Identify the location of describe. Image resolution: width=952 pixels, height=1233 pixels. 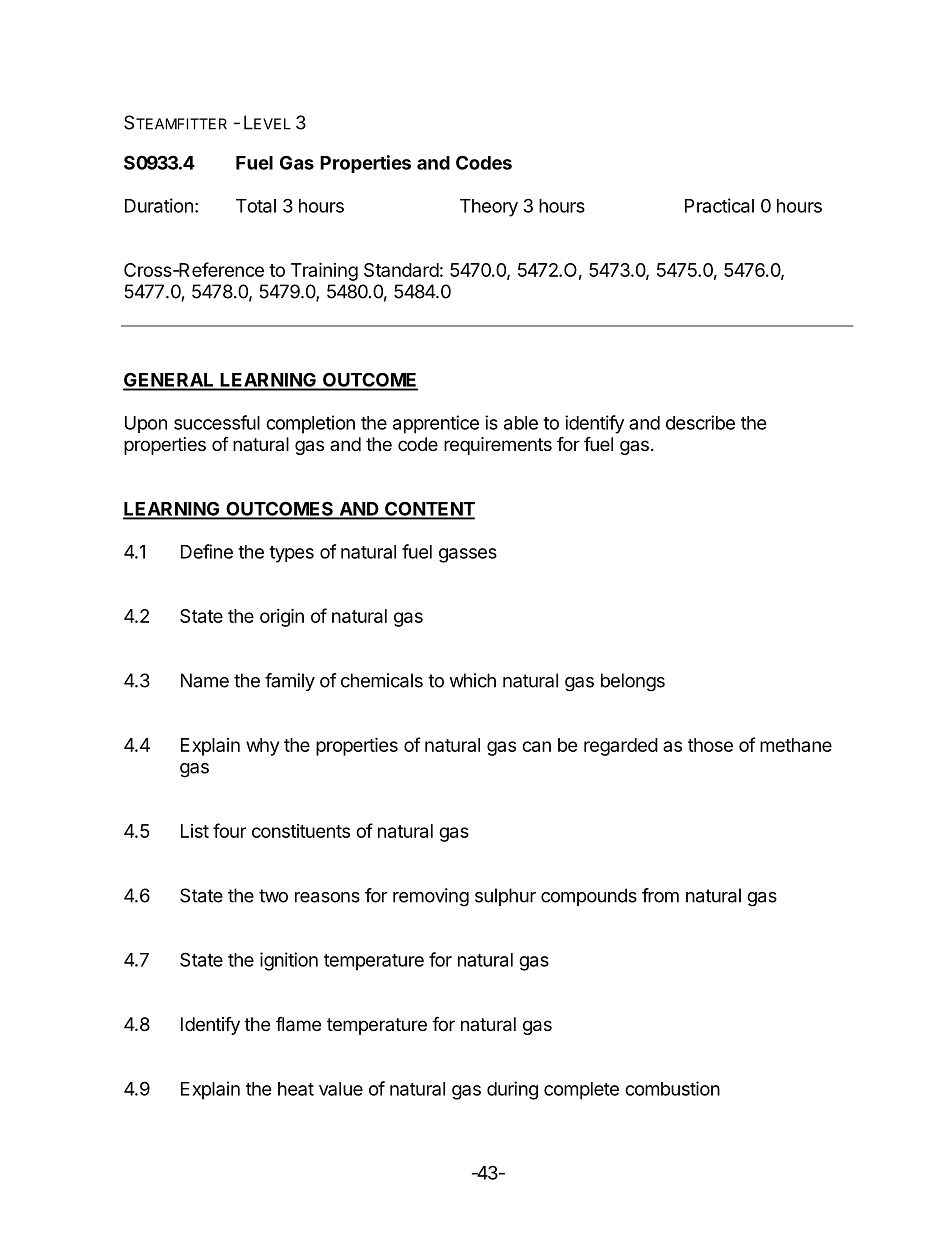
(700, 422).
